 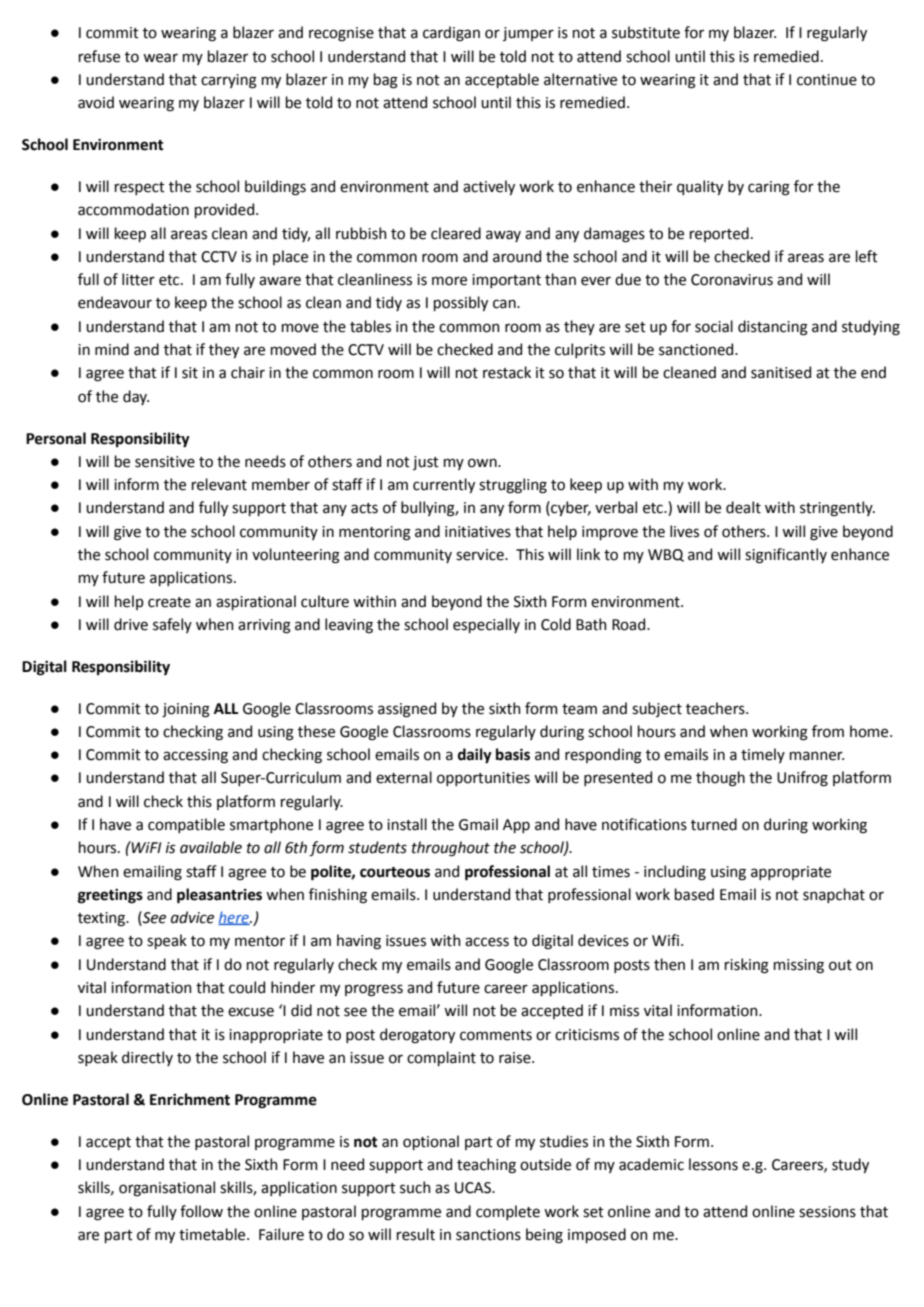 I want to click on organisational, so click(x=167, y=1189).
